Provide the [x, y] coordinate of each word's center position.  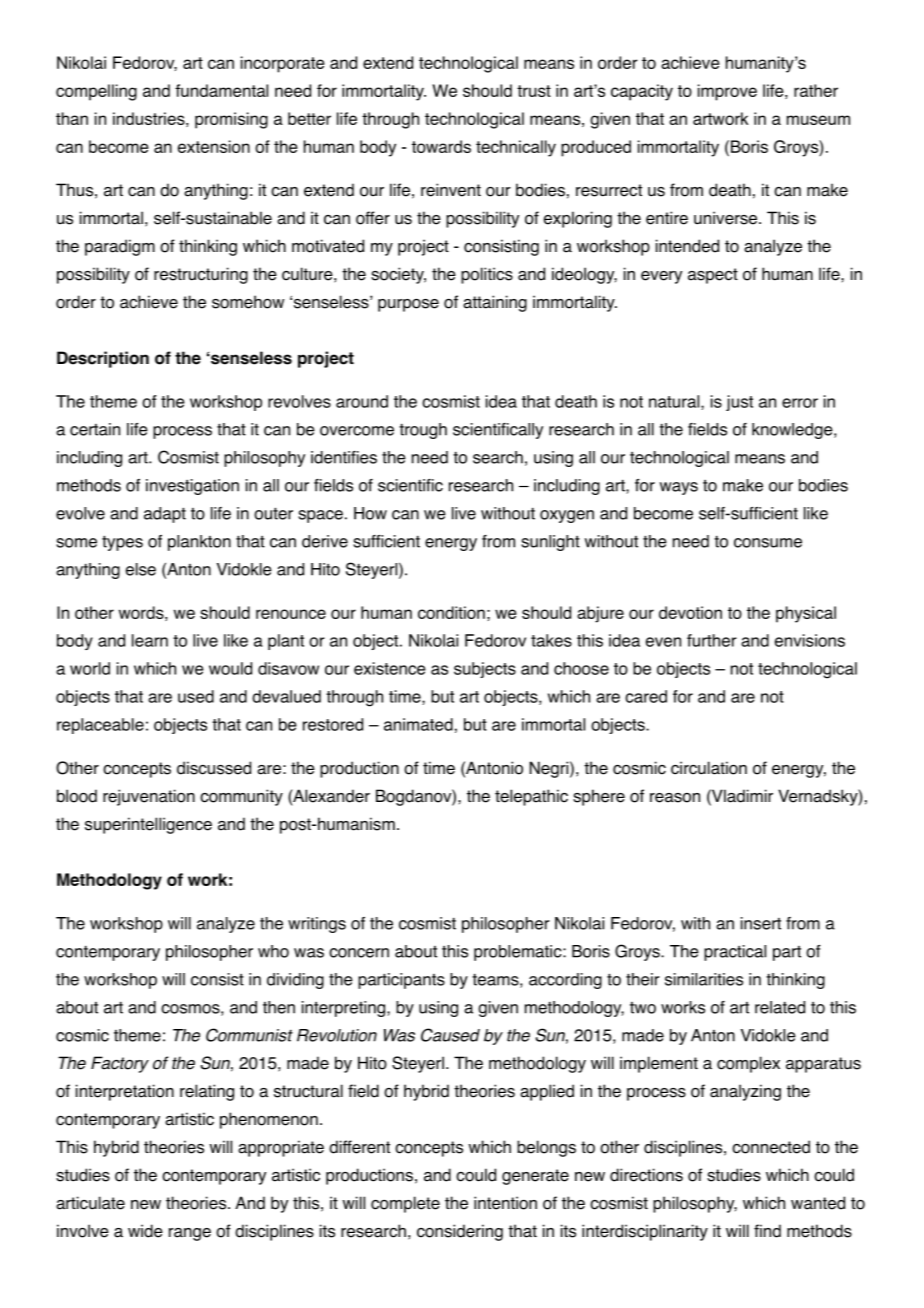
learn [150, 640]
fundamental [221, 90]
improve [727, 92]
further [712, 640]
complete [405, 1204]
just [739, 403]
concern [359, 953]
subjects [485, 670]
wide [145, 1231]
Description [103, 359]
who [273, 951]
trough [423, 431]
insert [761, 923]
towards [441, 146]
